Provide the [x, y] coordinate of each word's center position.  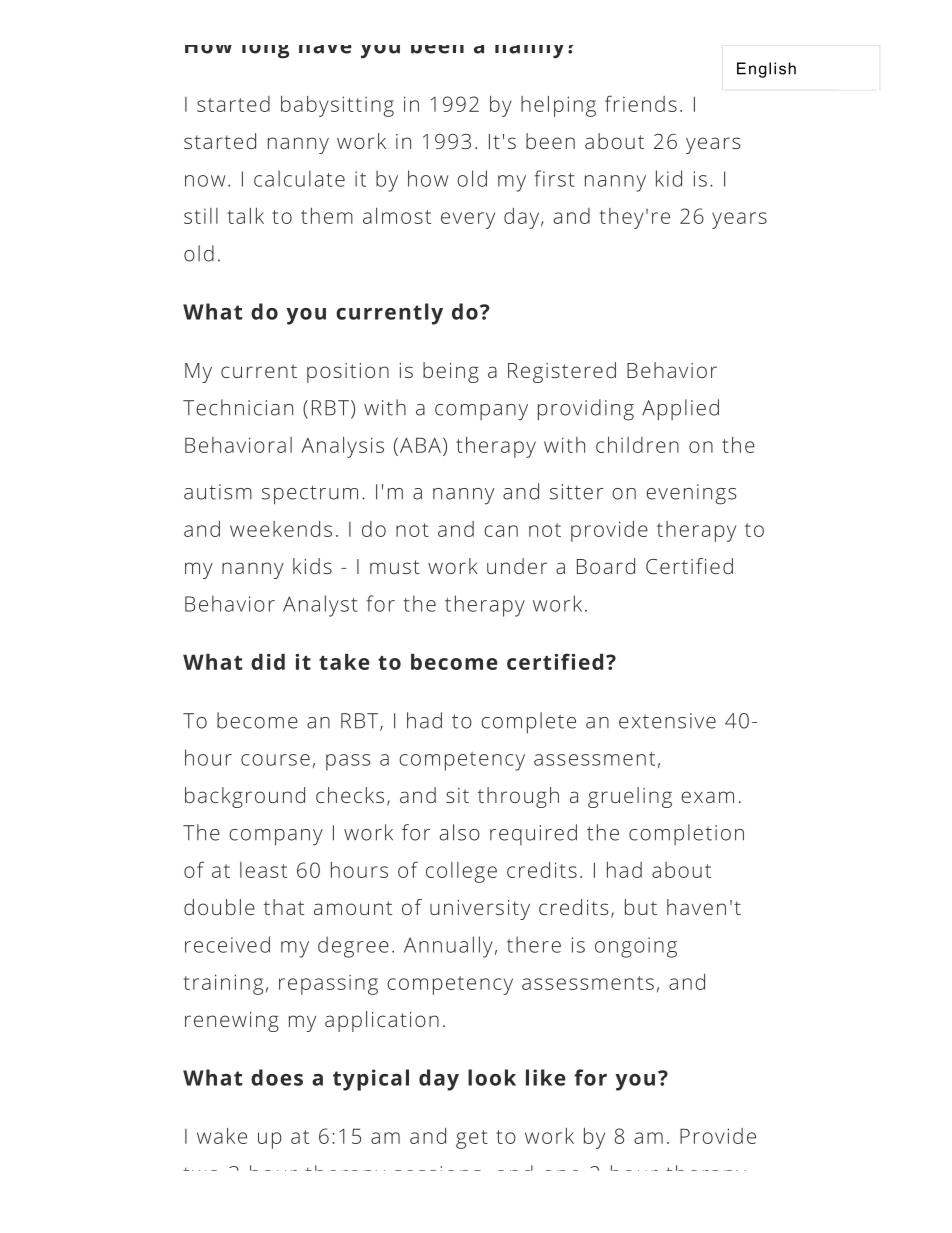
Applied [680, 410]
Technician [238, 407]
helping [558, 106]
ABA [420, 445]
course [275, 760]
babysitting [337, 106]
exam [707, 797]
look [492, 1077]
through [518, 797]
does [277, 1077]
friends [641, 103]
